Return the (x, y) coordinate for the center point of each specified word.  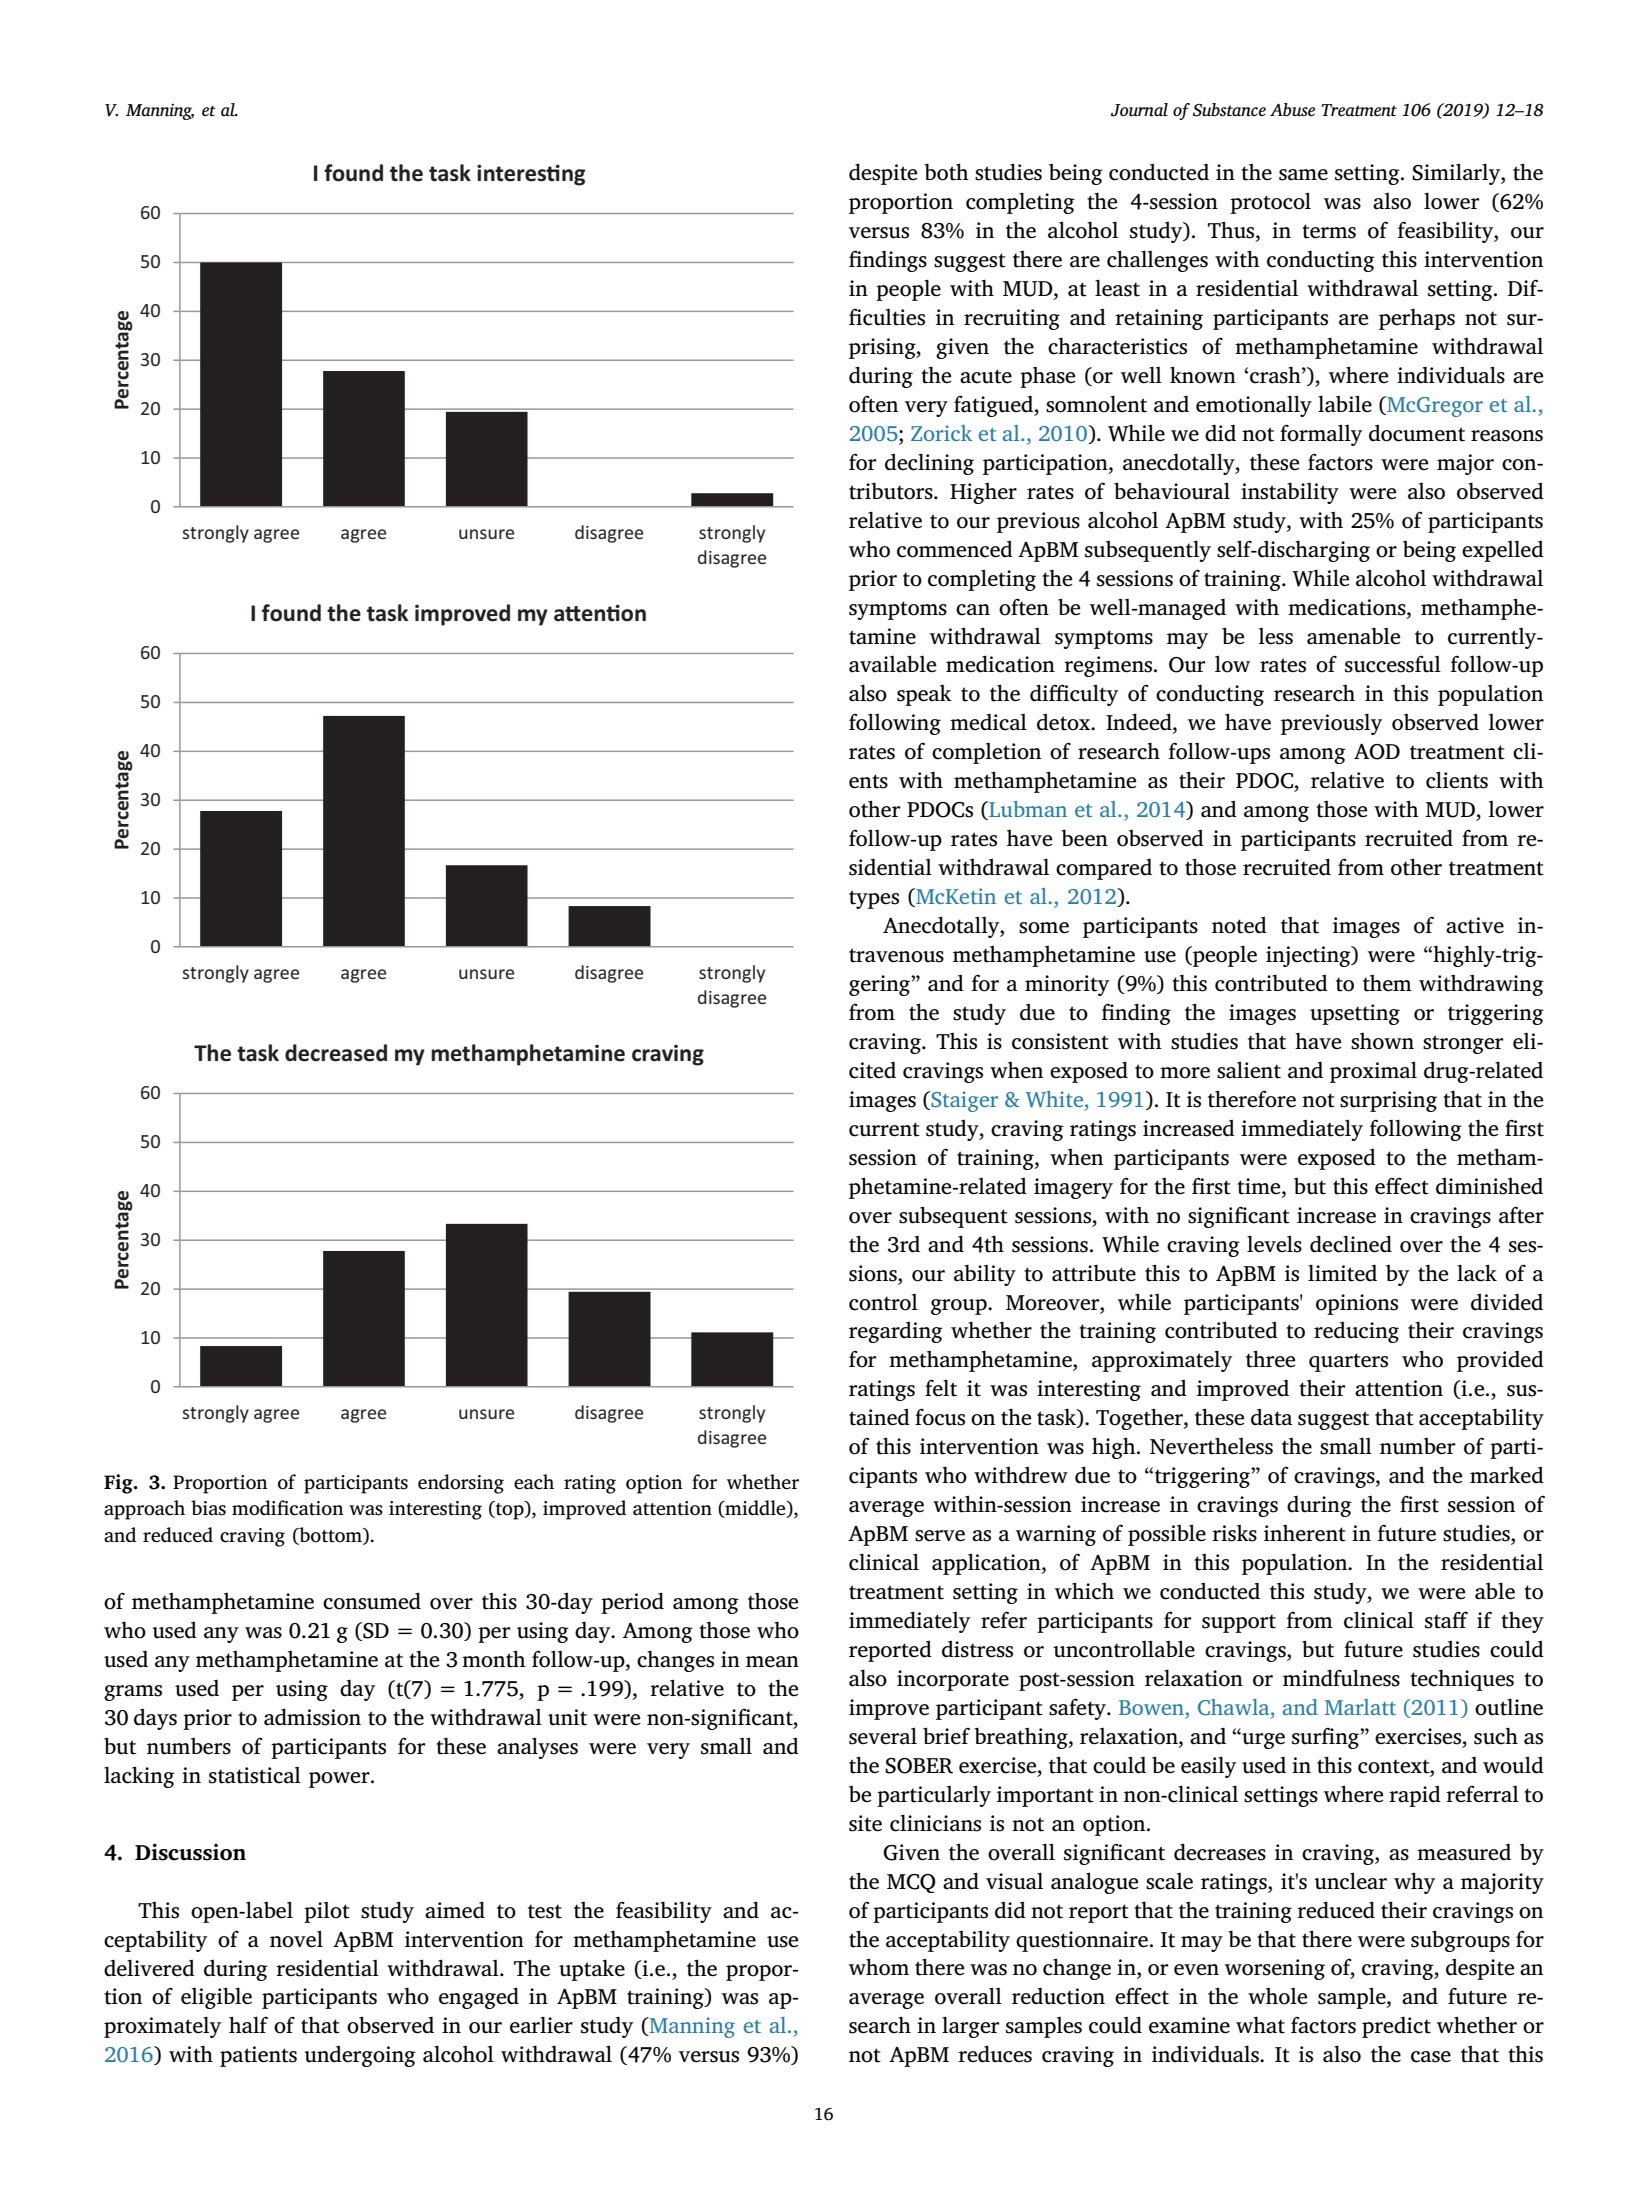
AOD (1377, 752)
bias (208, 1508)
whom (879, 1967)
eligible (216, 1998)
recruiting (1012, 319)
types (874, 899)
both (946, 172)
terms (1329, 231)
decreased (336, 1053)
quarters (1348, 1362)
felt (941, 1388)
